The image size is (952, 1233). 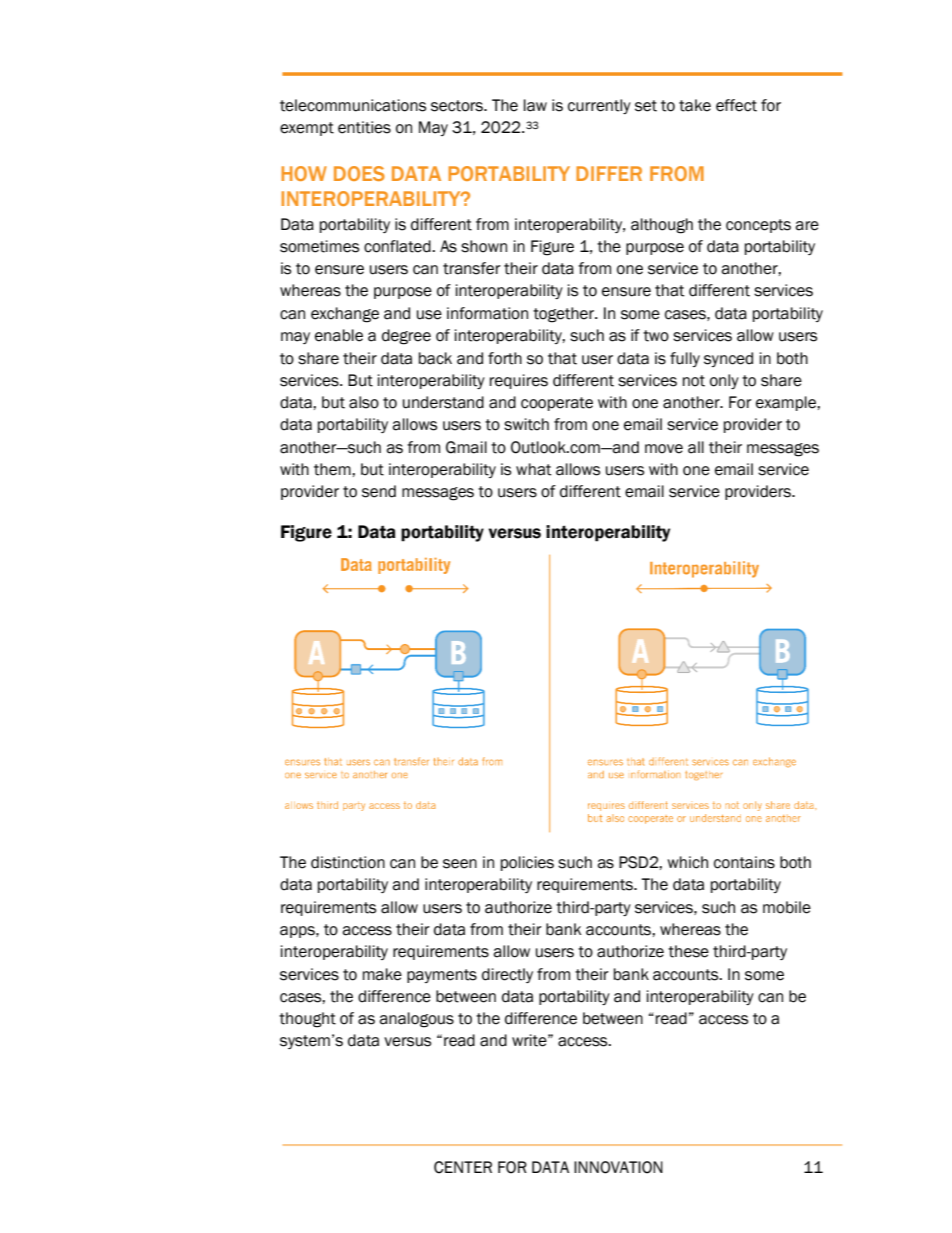 I want to click on what, so click(x=534, y=469).
